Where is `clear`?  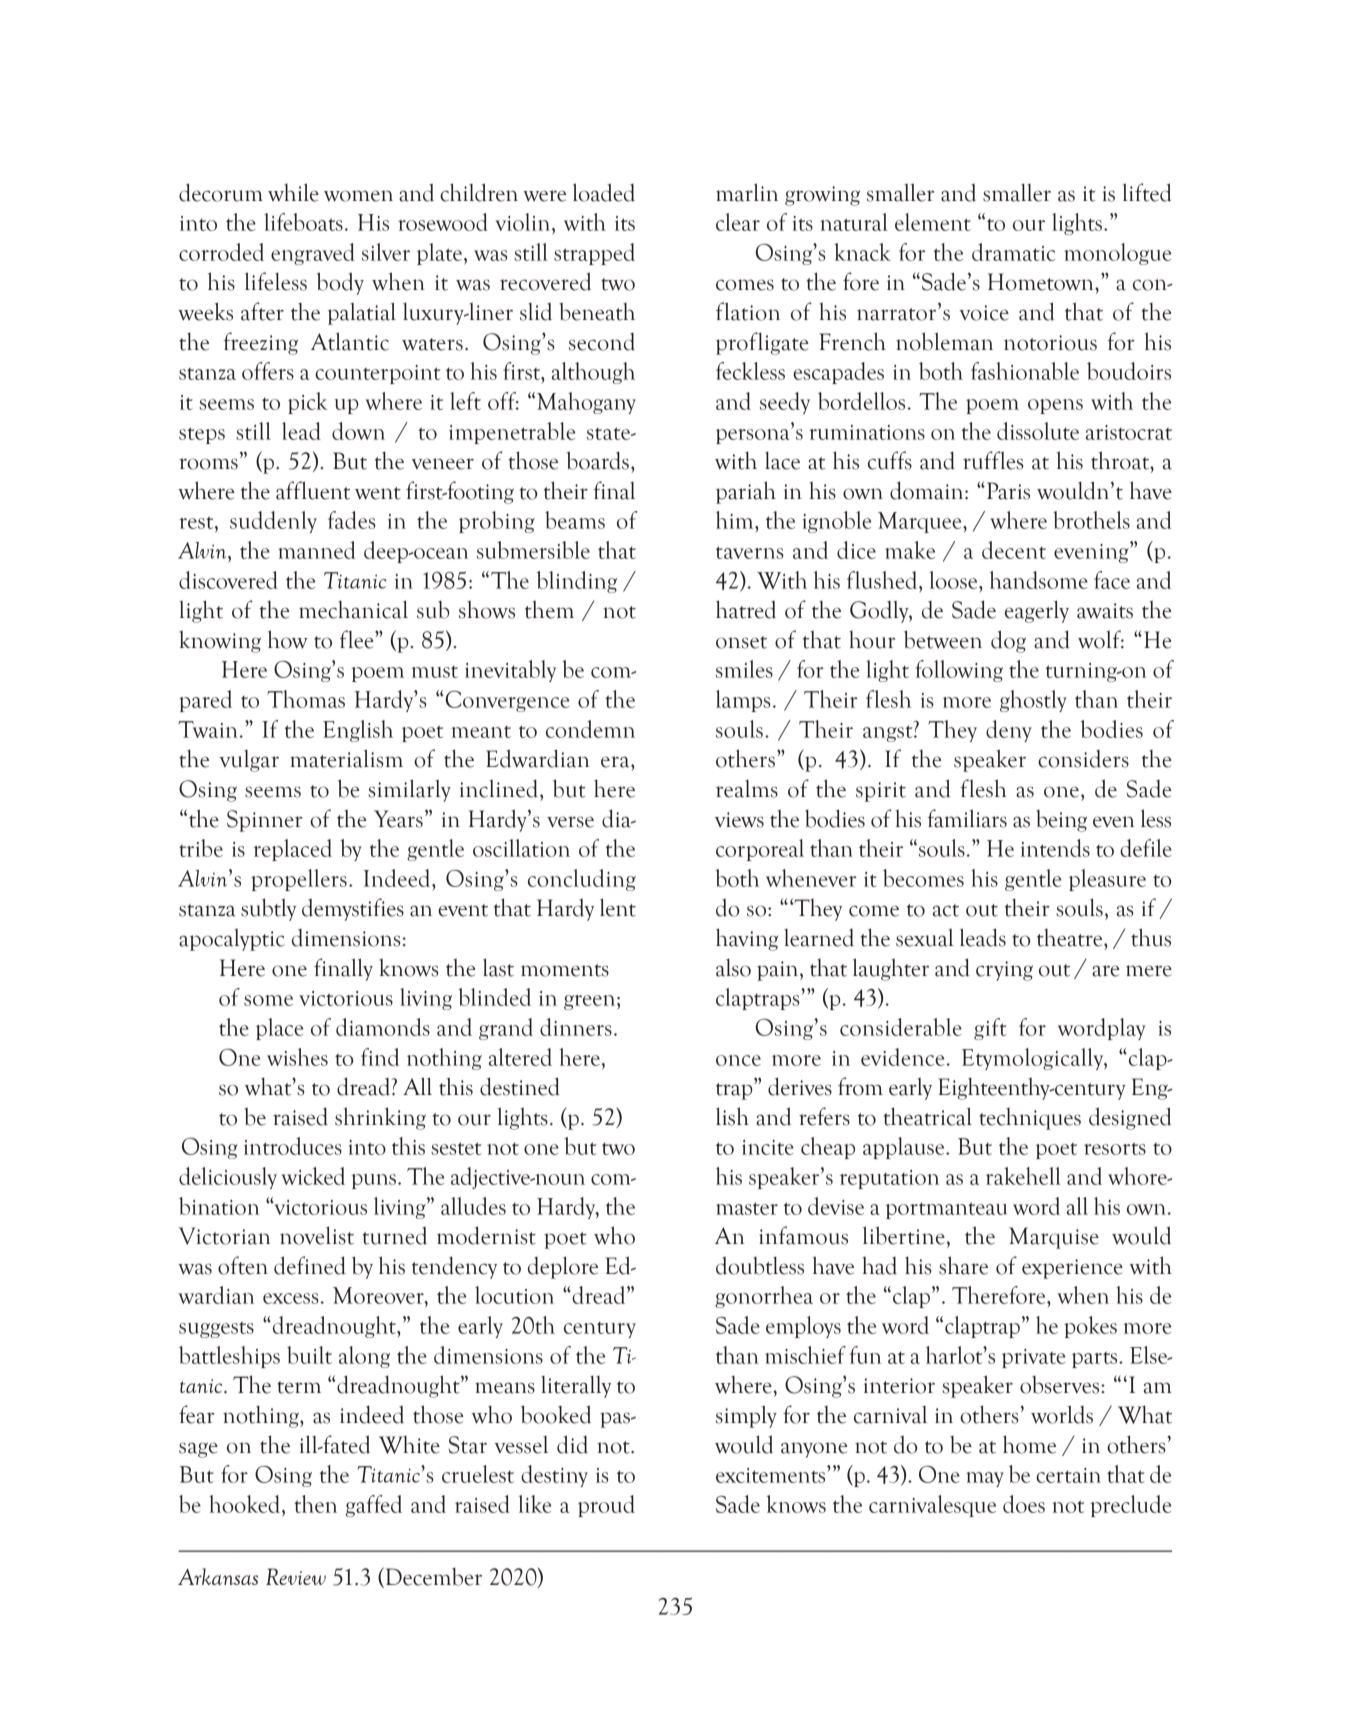 clear is located at coordinates (738, 222).
